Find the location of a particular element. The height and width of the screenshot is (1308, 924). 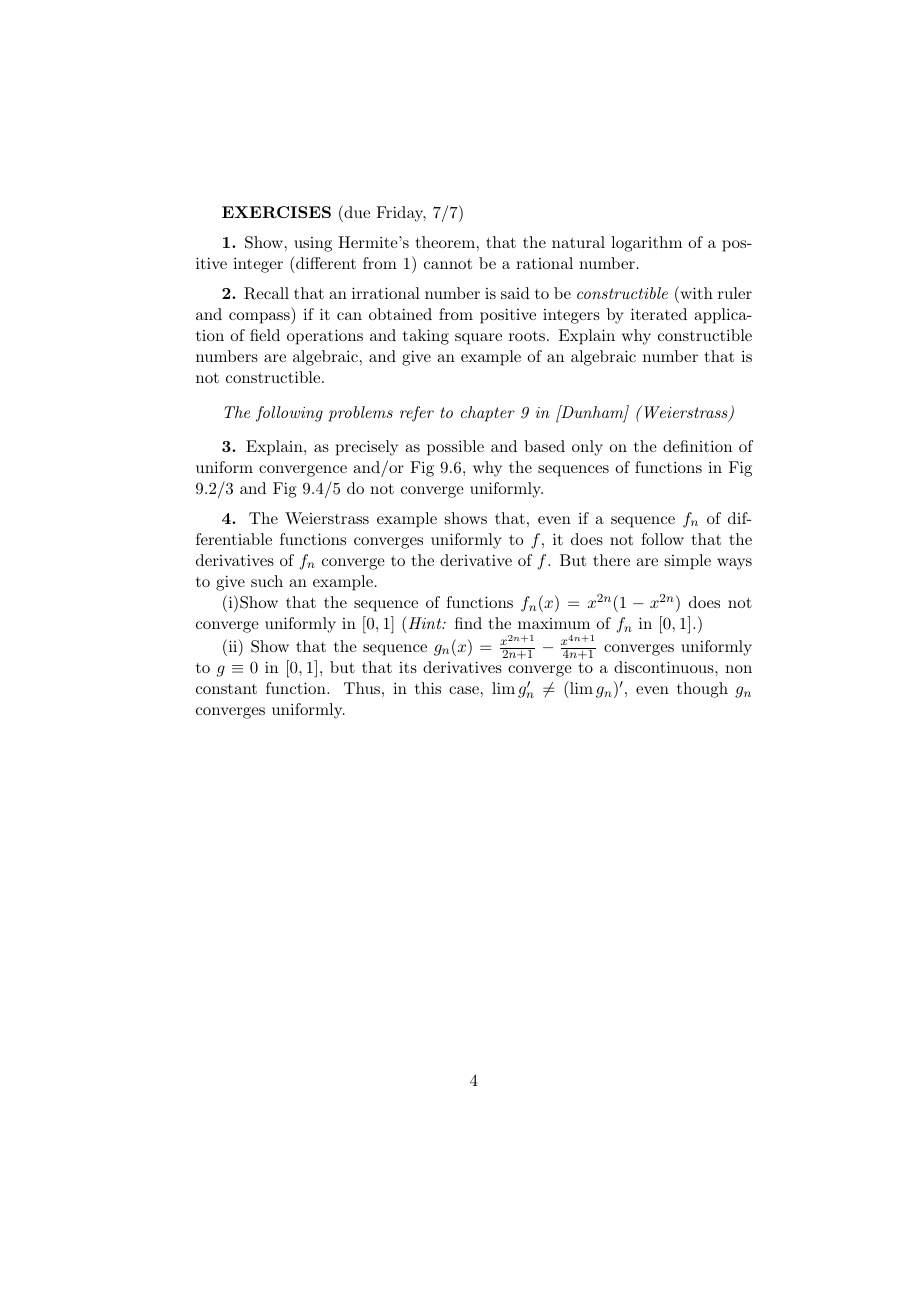

square is located at coordinates (478, 339).
